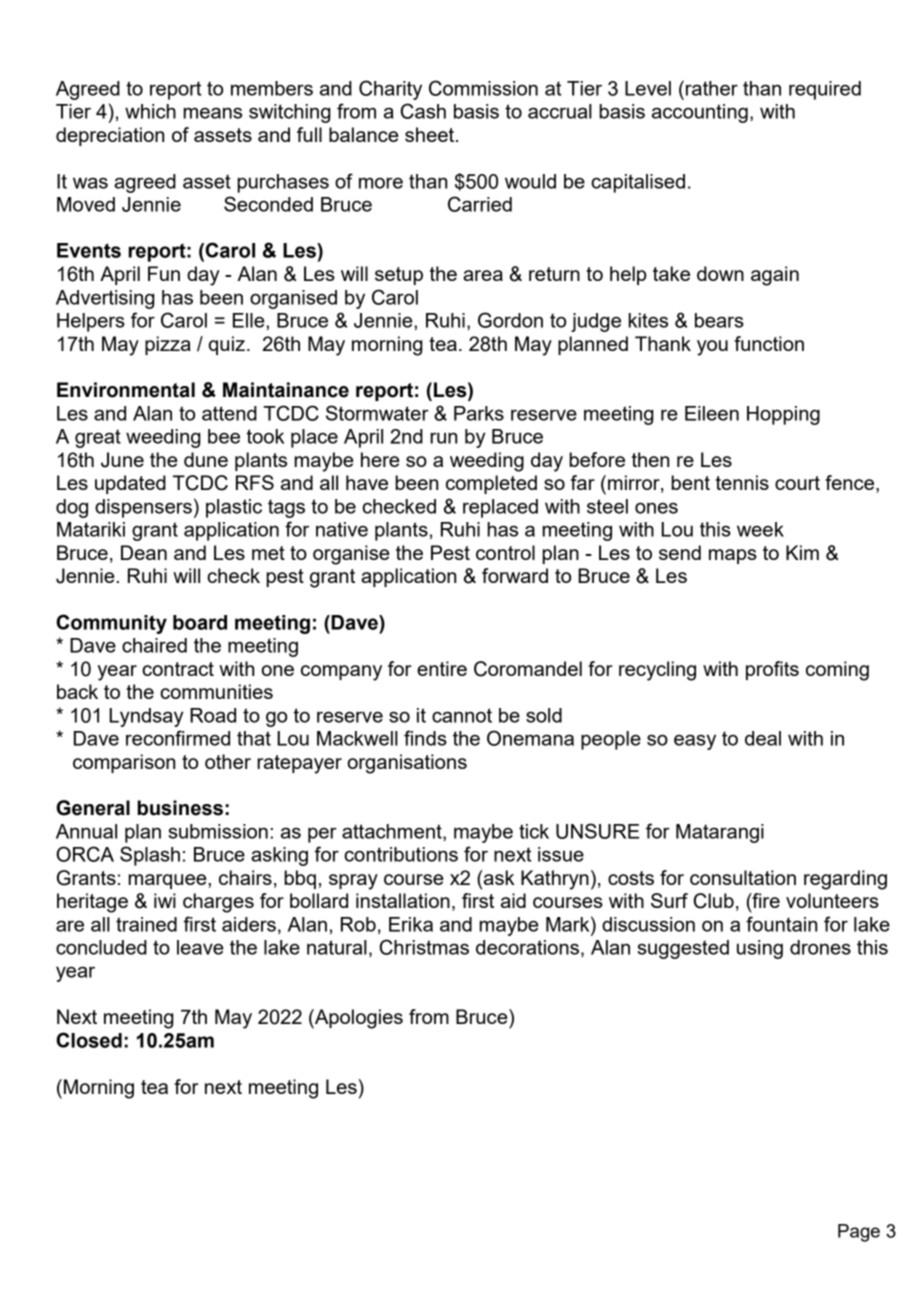  I want to click on trained, so click(146, 924).
